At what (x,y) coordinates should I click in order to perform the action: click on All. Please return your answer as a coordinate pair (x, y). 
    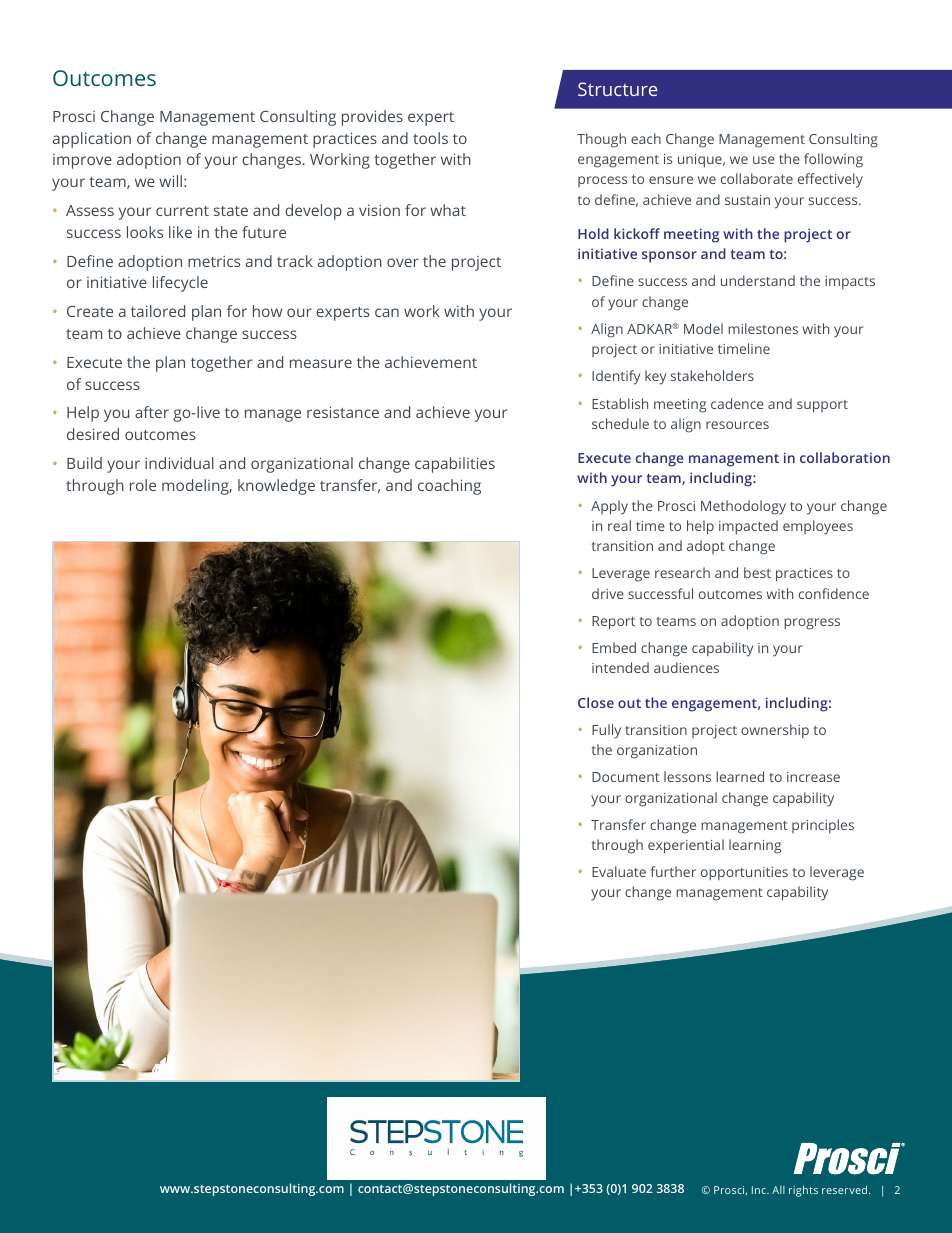
    Looking at the image, I should click on (778, 1190).
